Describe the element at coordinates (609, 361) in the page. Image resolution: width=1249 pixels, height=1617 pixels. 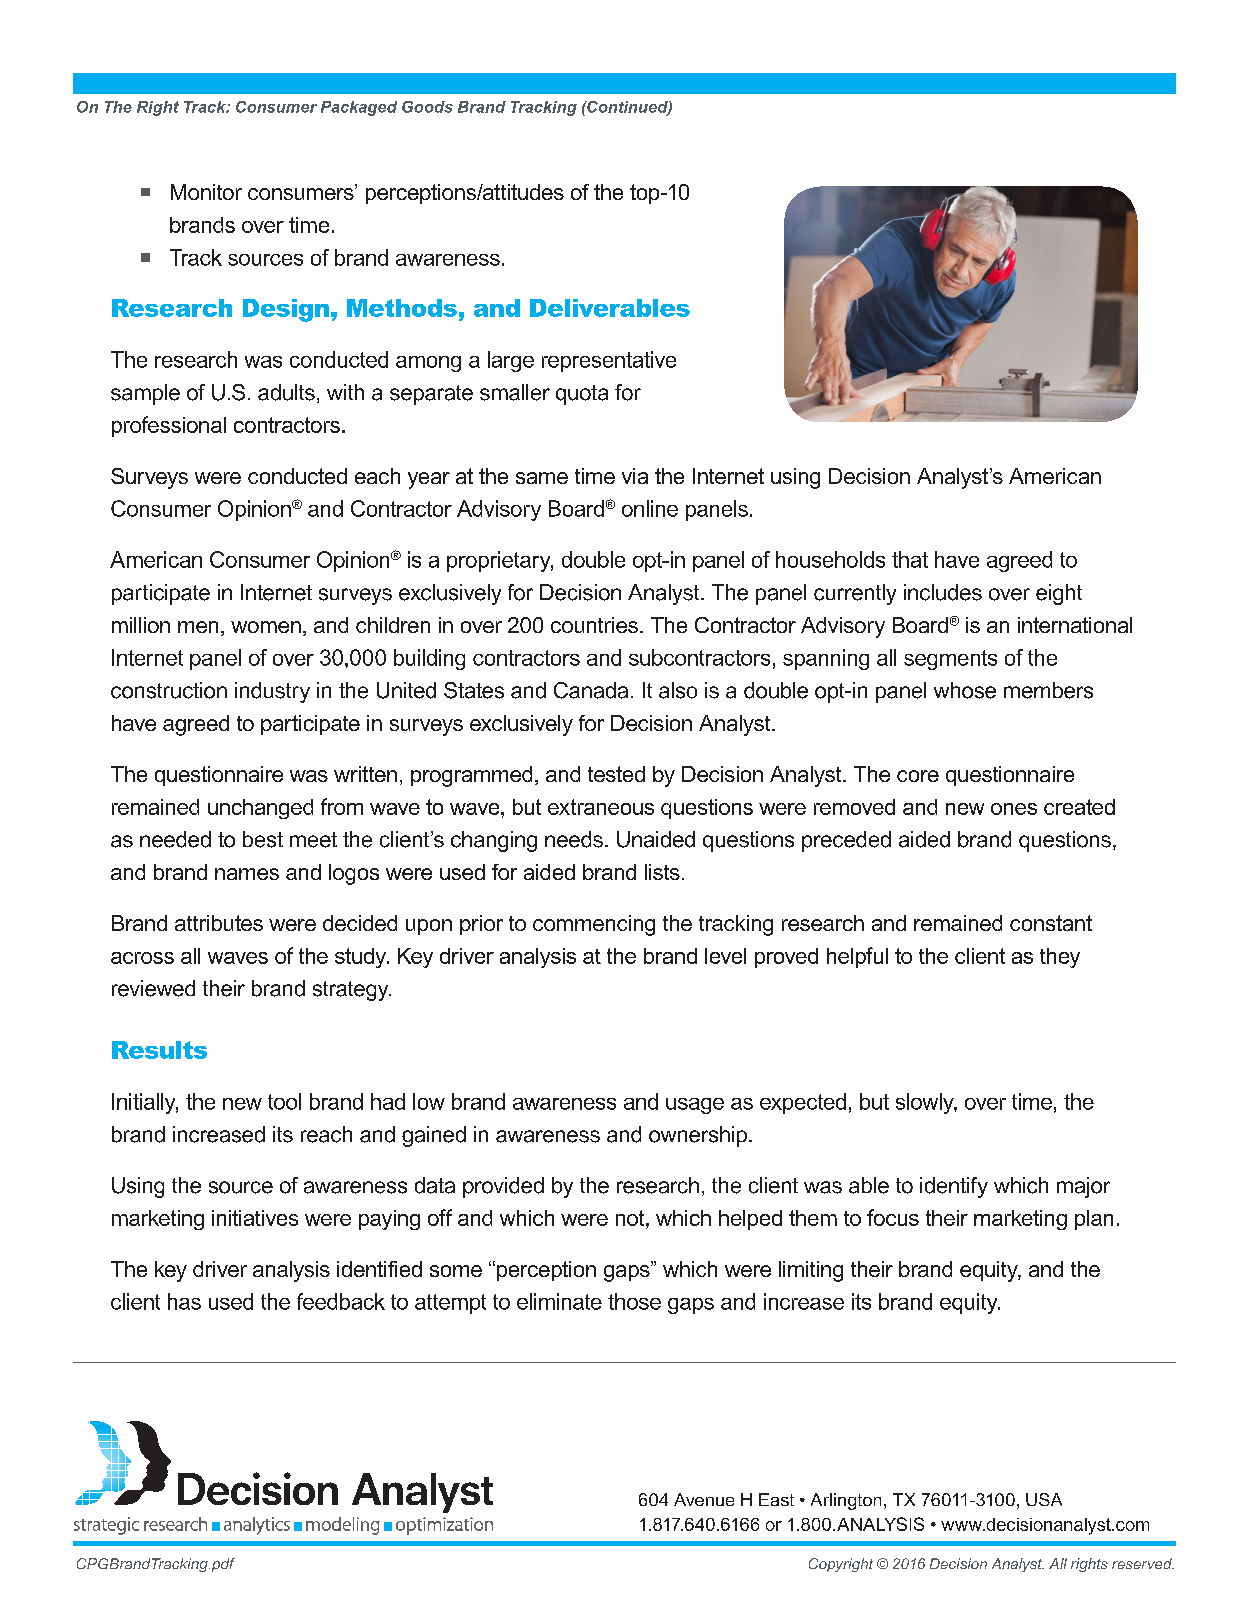
I see `representative` at that location.
